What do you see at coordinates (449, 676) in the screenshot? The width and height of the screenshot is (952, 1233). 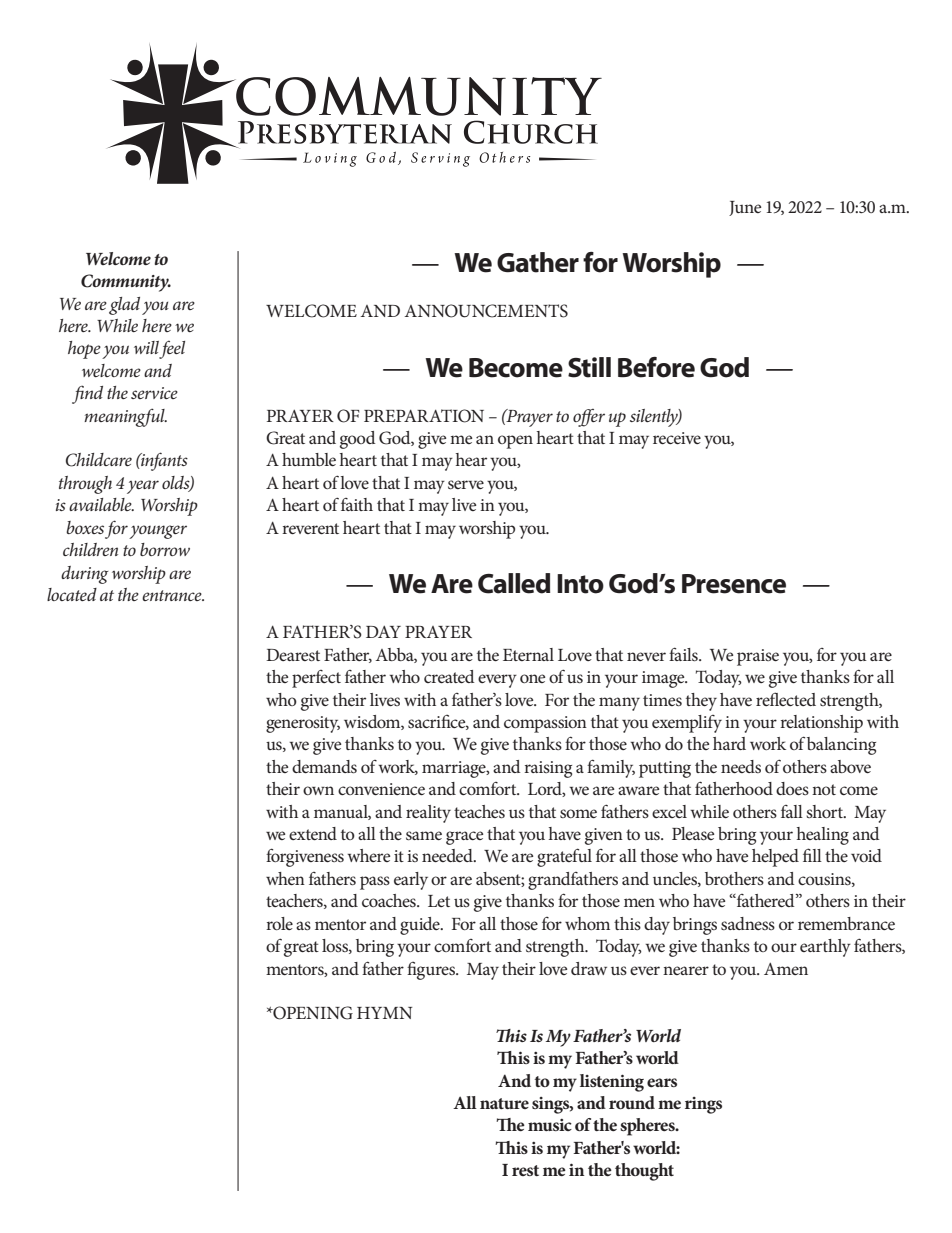 I see `created` at bounding box center [449, 676].
